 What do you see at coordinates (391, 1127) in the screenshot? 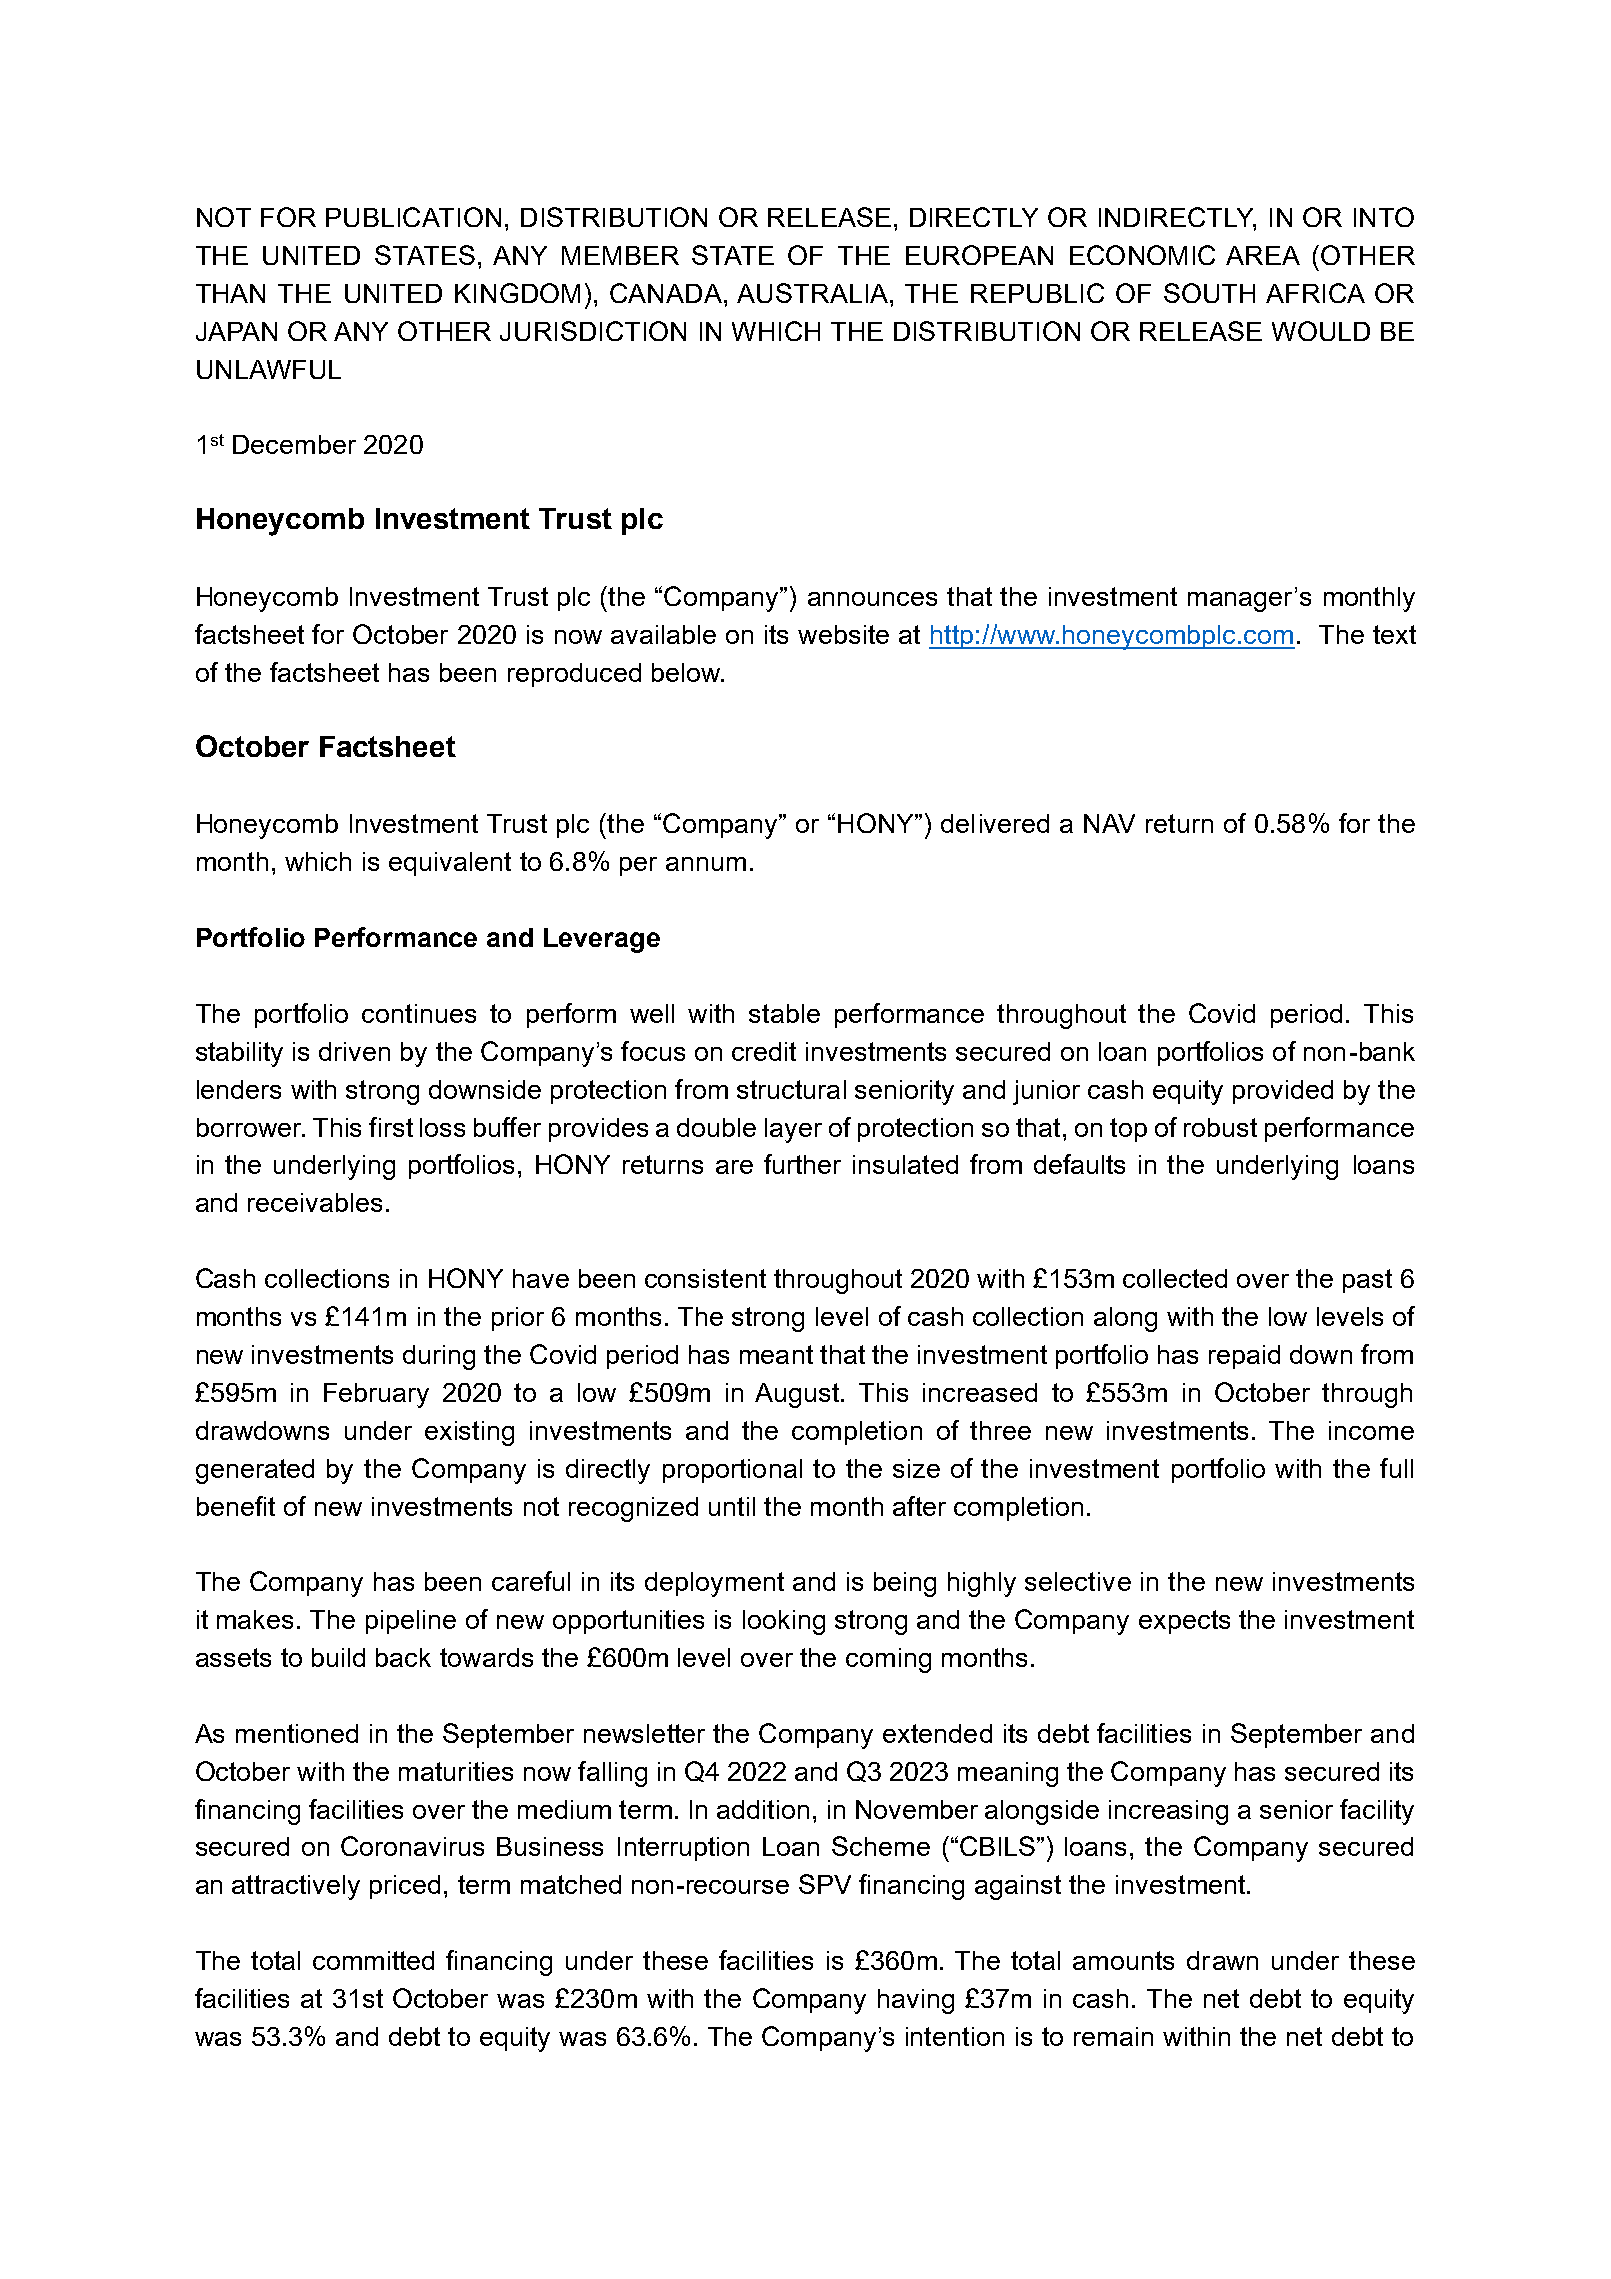
I see `first` at bounding box center [391, 1127].
